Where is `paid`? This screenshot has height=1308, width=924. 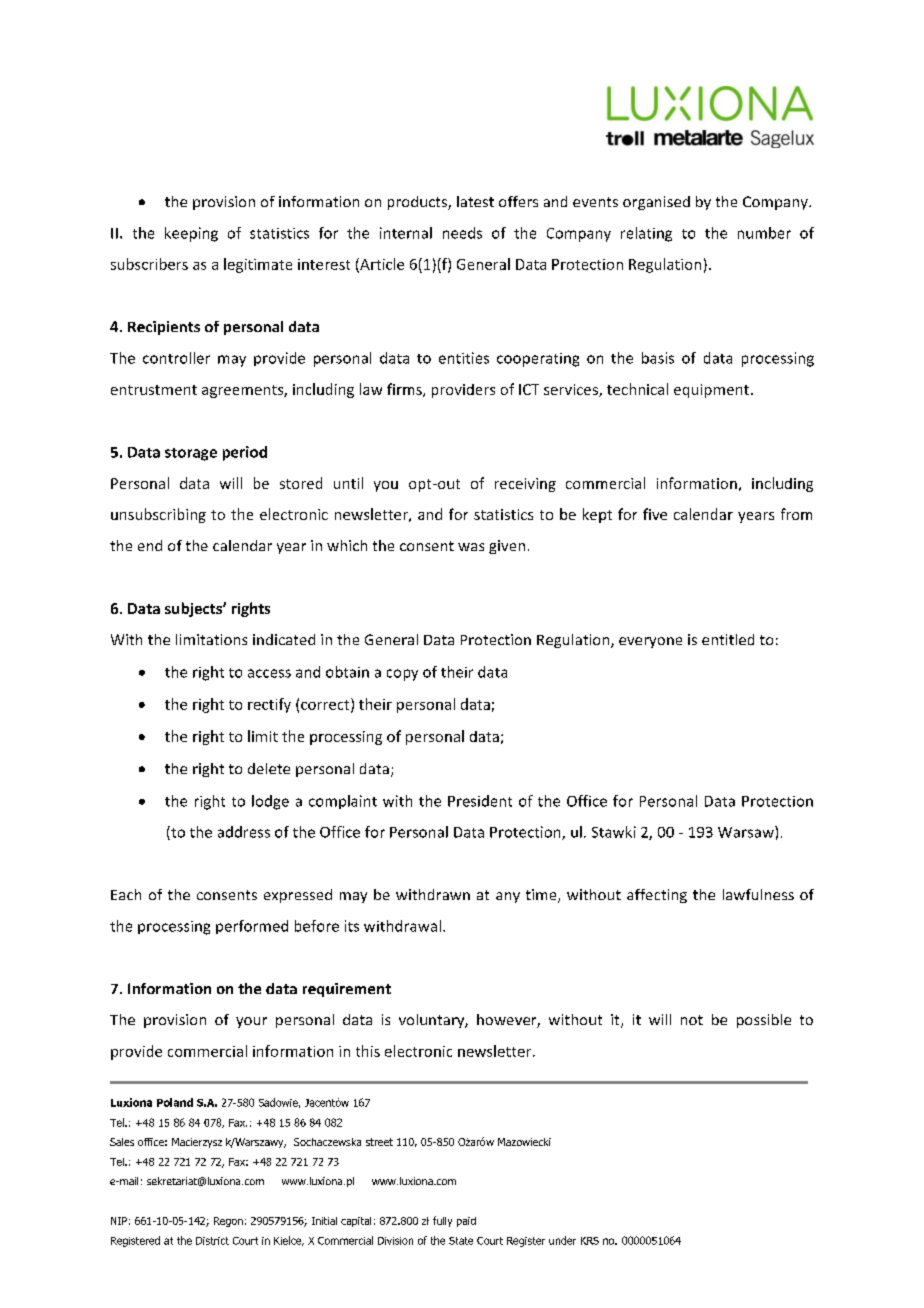
paid is located at coordinates (466, 1222).
